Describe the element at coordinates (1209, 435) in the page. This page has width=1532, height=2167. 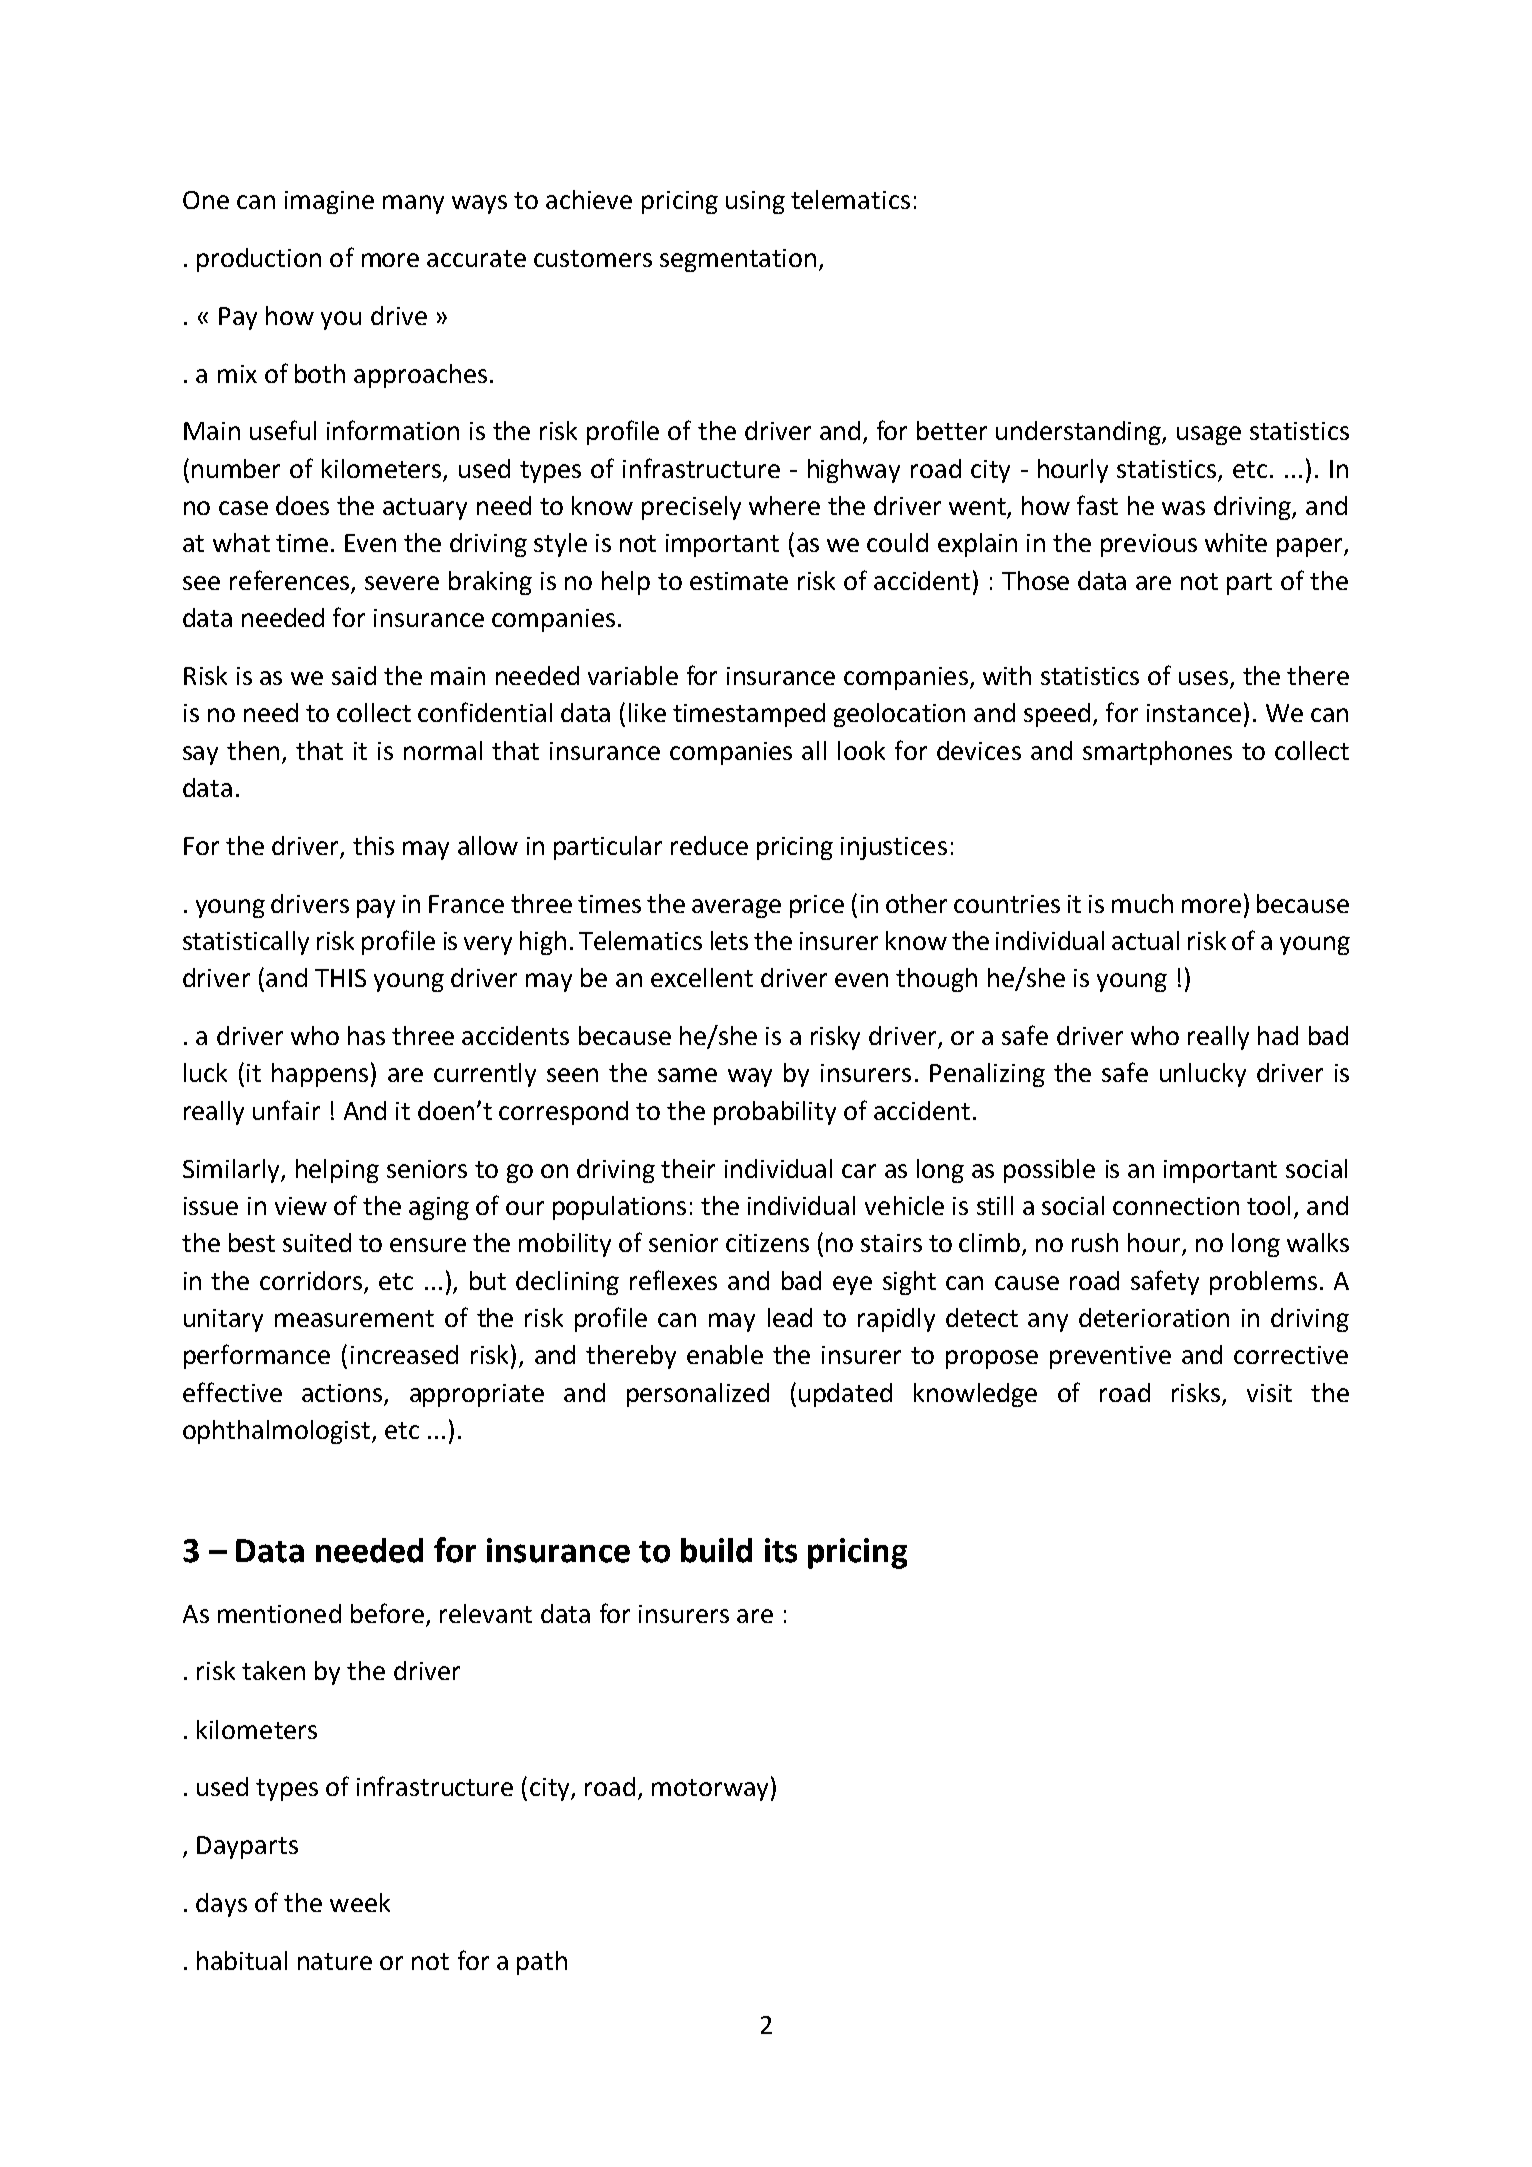
I see `usage` at that location.
